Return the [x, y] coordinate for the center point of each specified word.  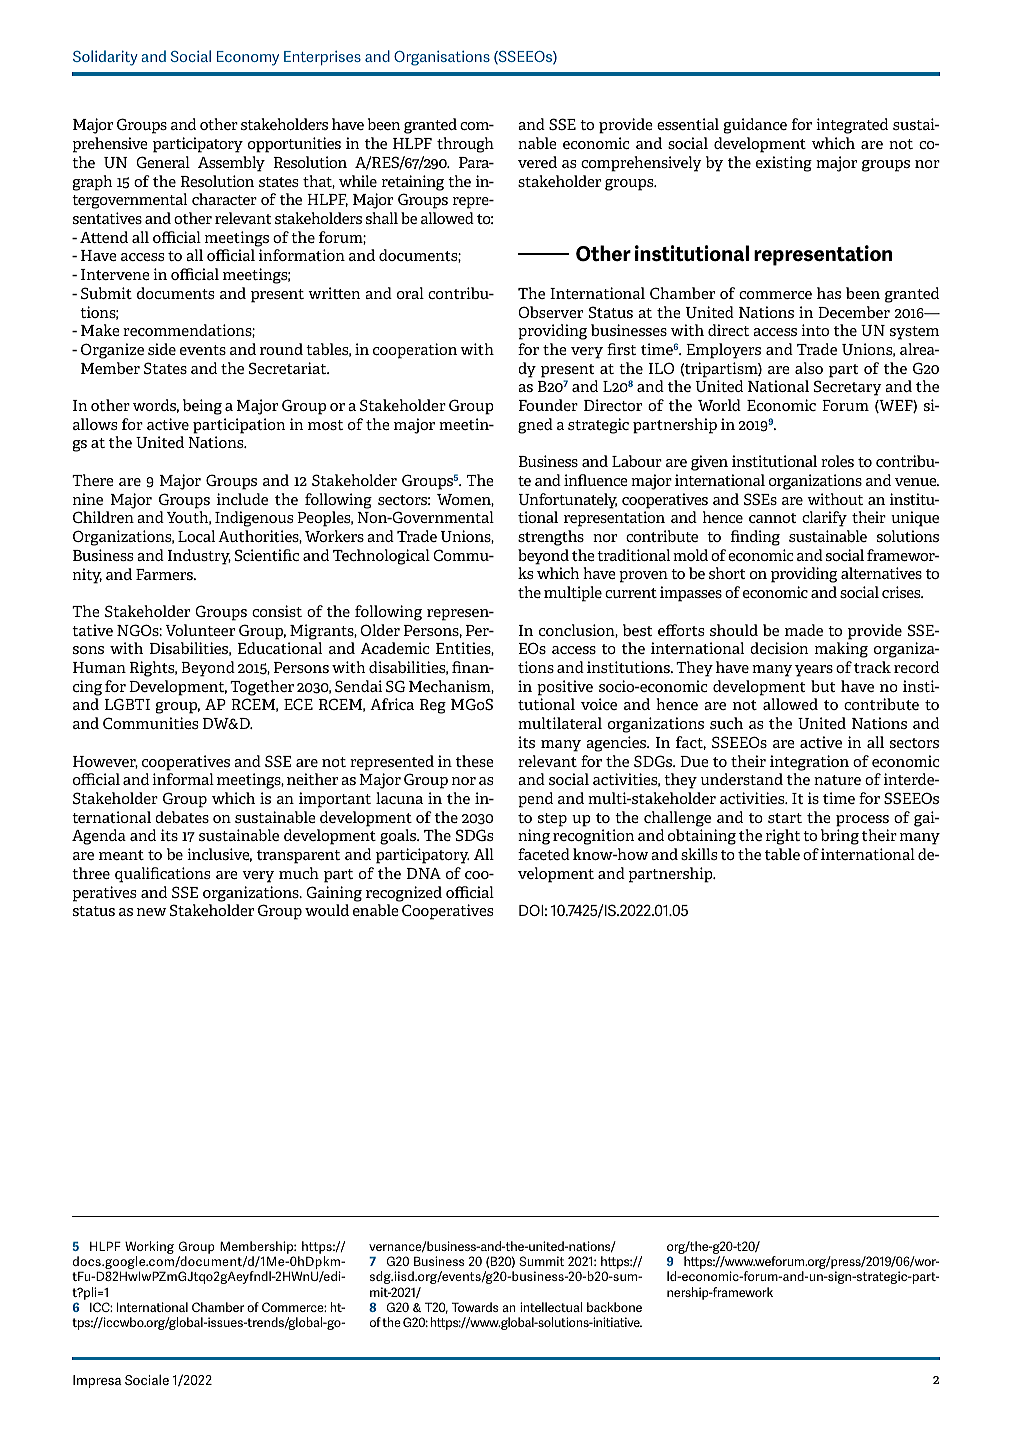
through [465, 145]
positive [565, 688]
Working [149, 1247]
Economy [248, 58]
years [814, 671]
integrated [852, 126]
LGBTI [127, 704]
